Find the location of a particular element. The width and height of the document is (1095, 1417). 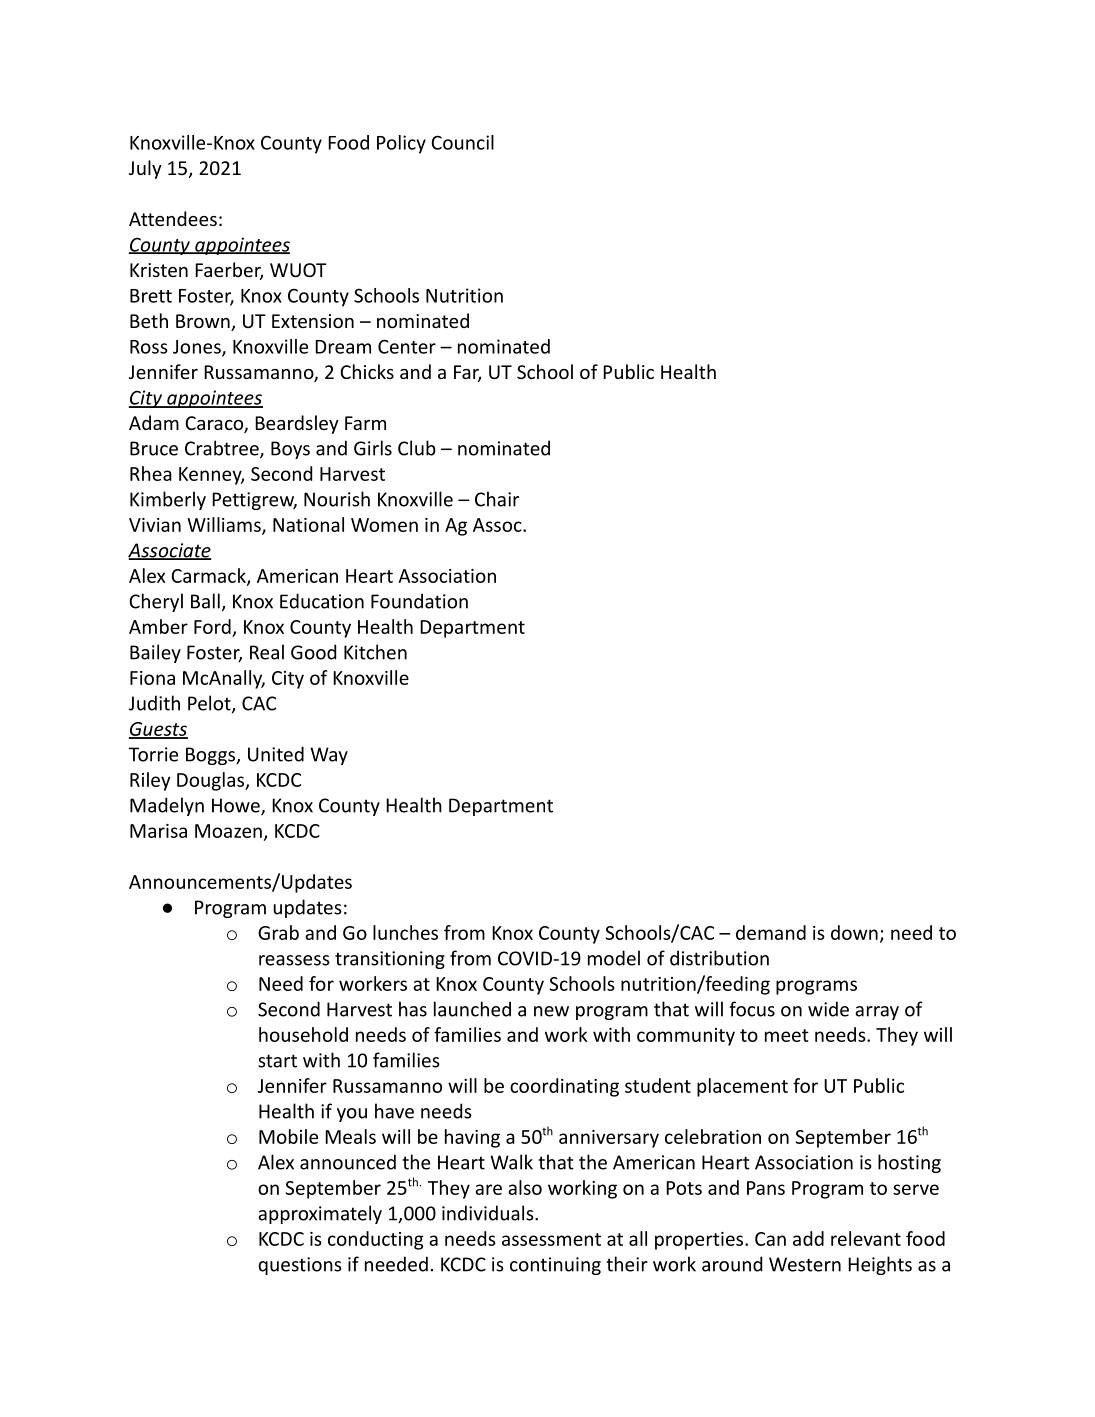

Real is located at coordinates (267, 652).
